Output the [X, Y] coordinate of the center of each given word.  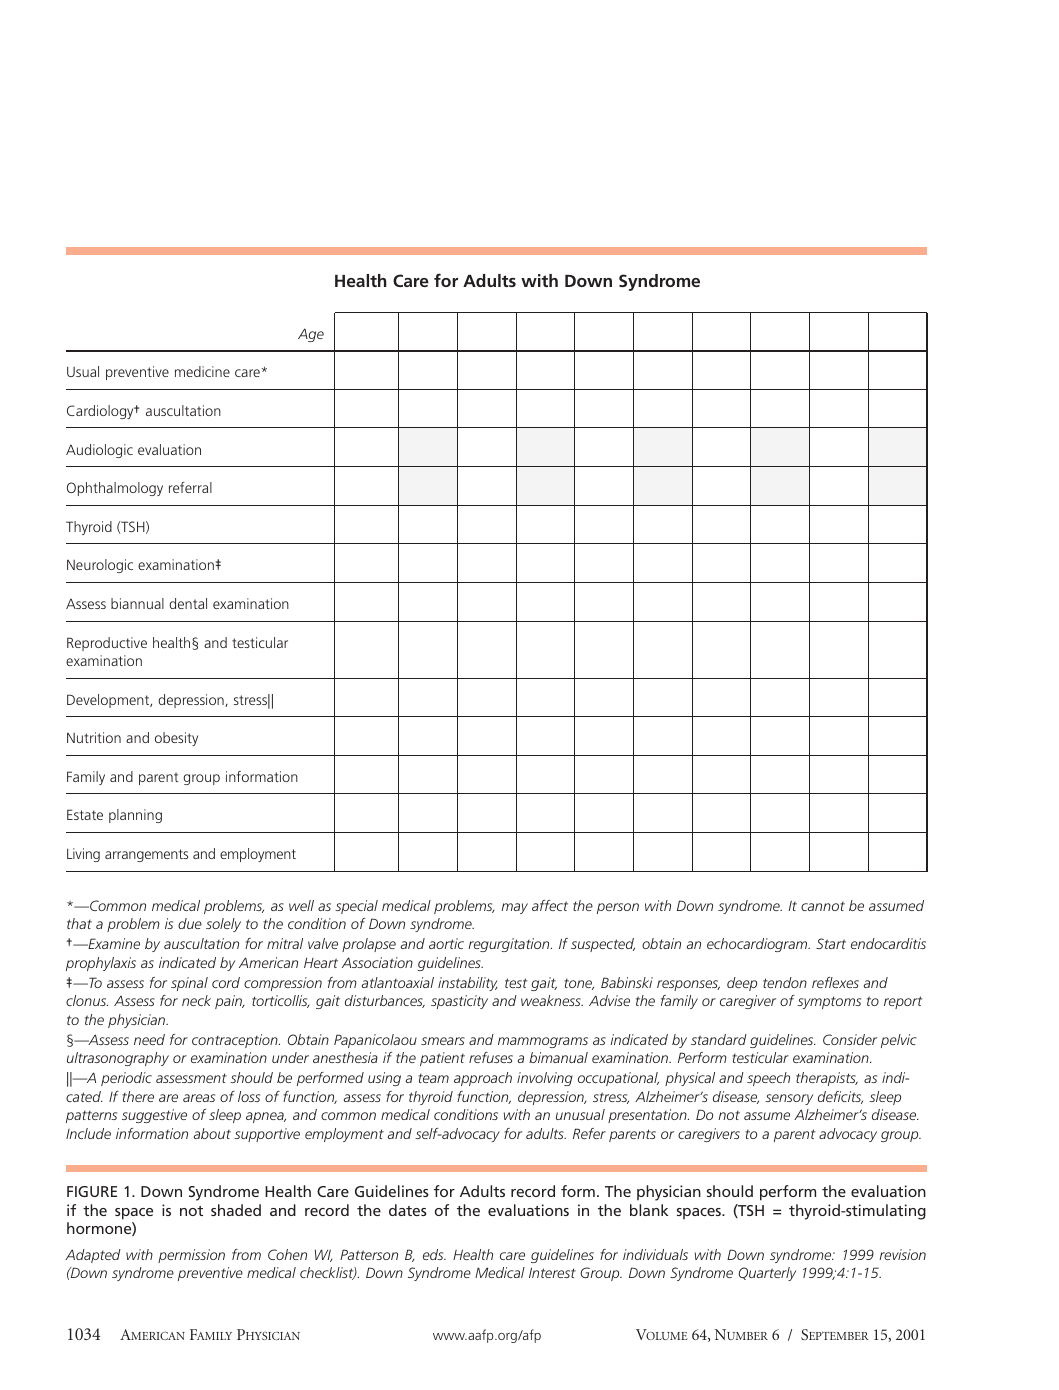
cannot [823, 906]
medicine [202, 371]
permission [191, 1256]
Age [311, 335]
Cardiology [101, 412]
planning [135, 816]
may [514, 908]
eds [434, 1254]
